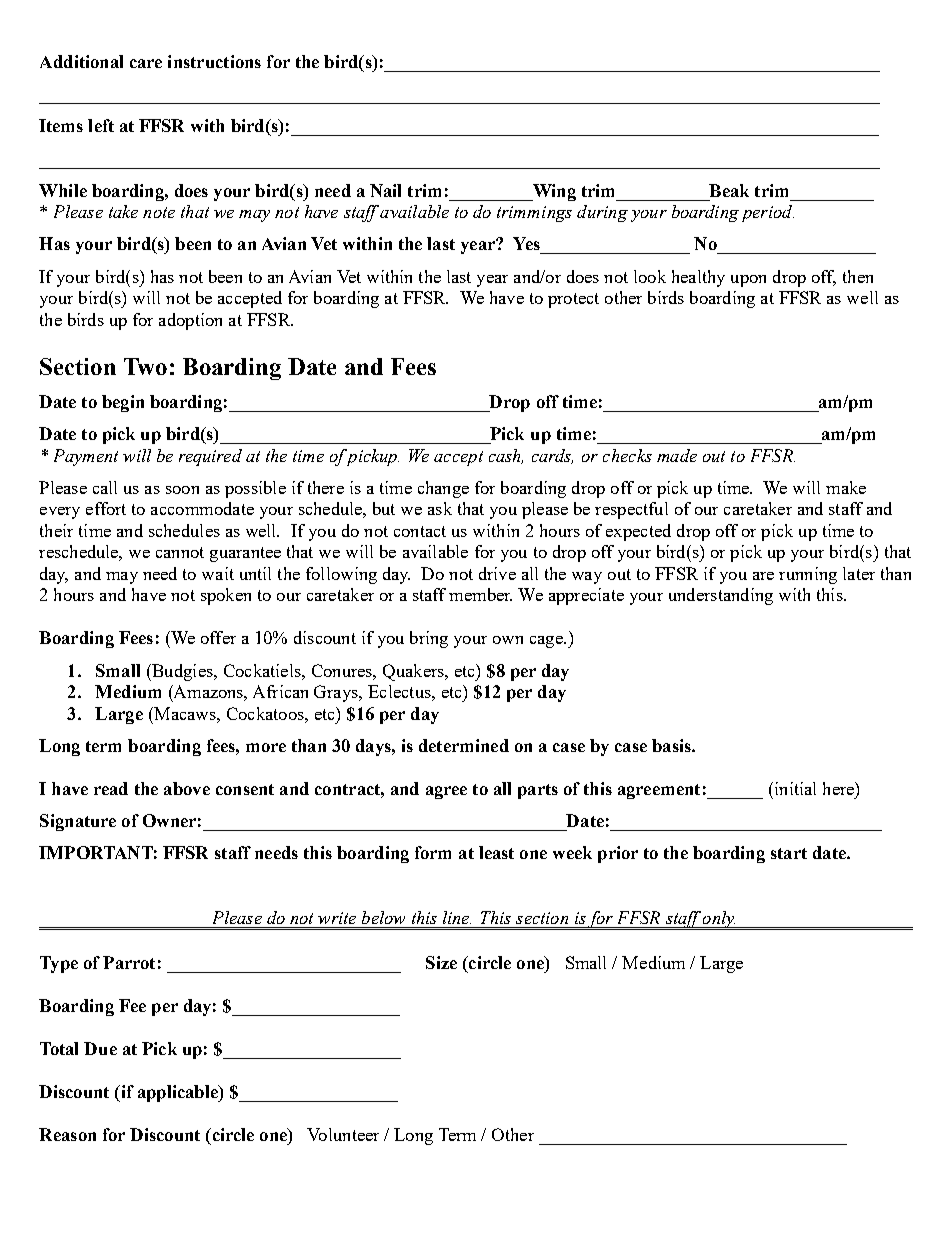  I want to click on Due, so click(100, 1048).
